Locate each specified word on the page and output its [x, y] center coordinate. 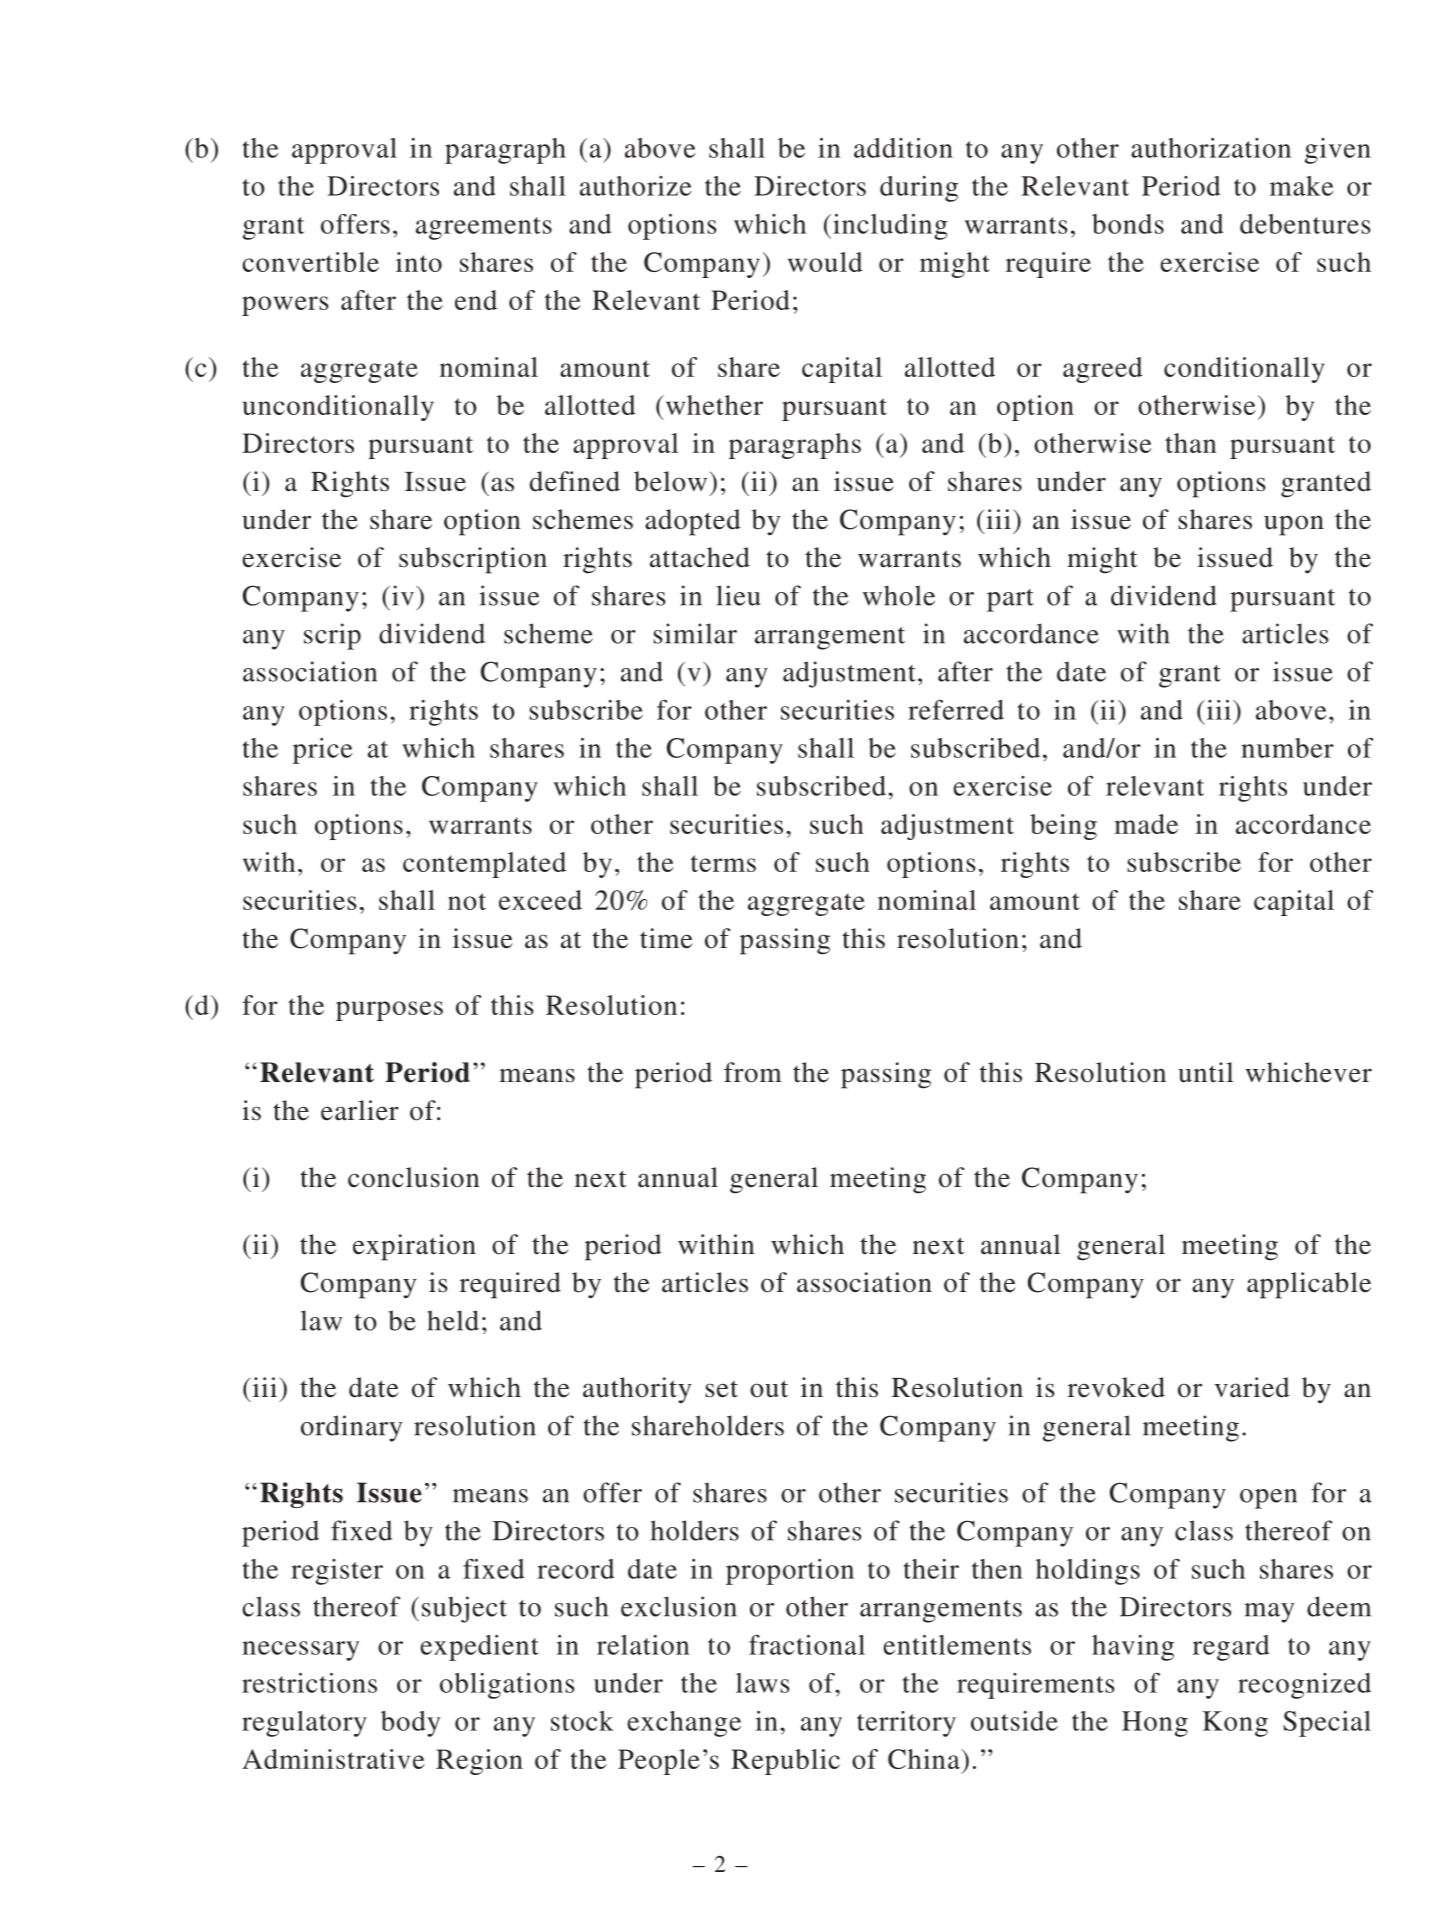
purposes [389, 1011]
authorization [1211, 148]
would [825, 262]
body [411, 1724]
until [1205, 1072]
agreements [484, 228]
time [666, 938]
